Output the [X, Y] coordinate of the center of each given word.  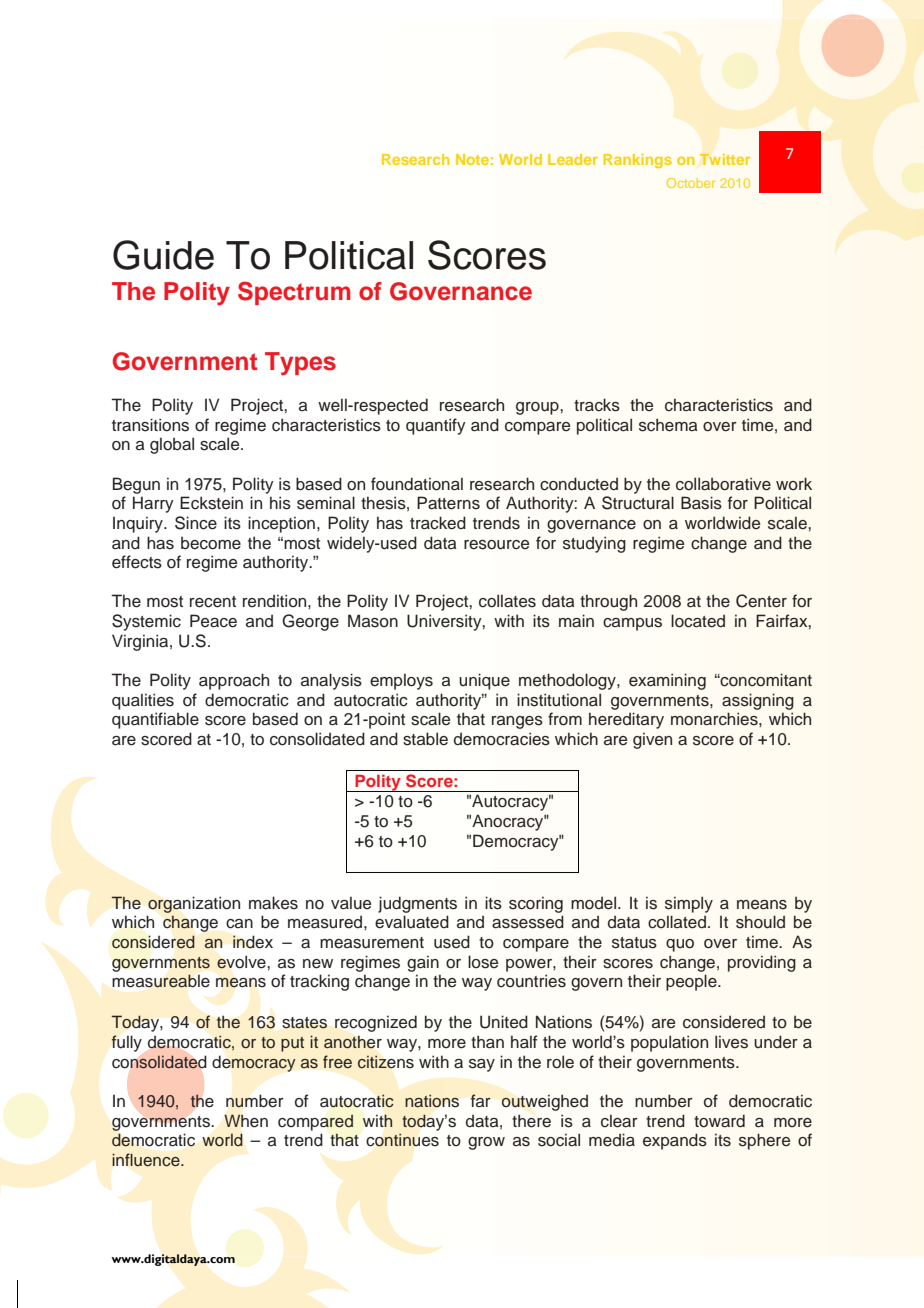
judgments [417, 904]
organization [194, 904]
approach [234, 681]
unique [484, 681]
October [691, 183]
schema [668, 425]
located [698, 621]
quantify [436, 426]
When [246, 1121]
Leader [573, 159]
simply [689, 904]
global [172, 445]
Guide [163, 255]
